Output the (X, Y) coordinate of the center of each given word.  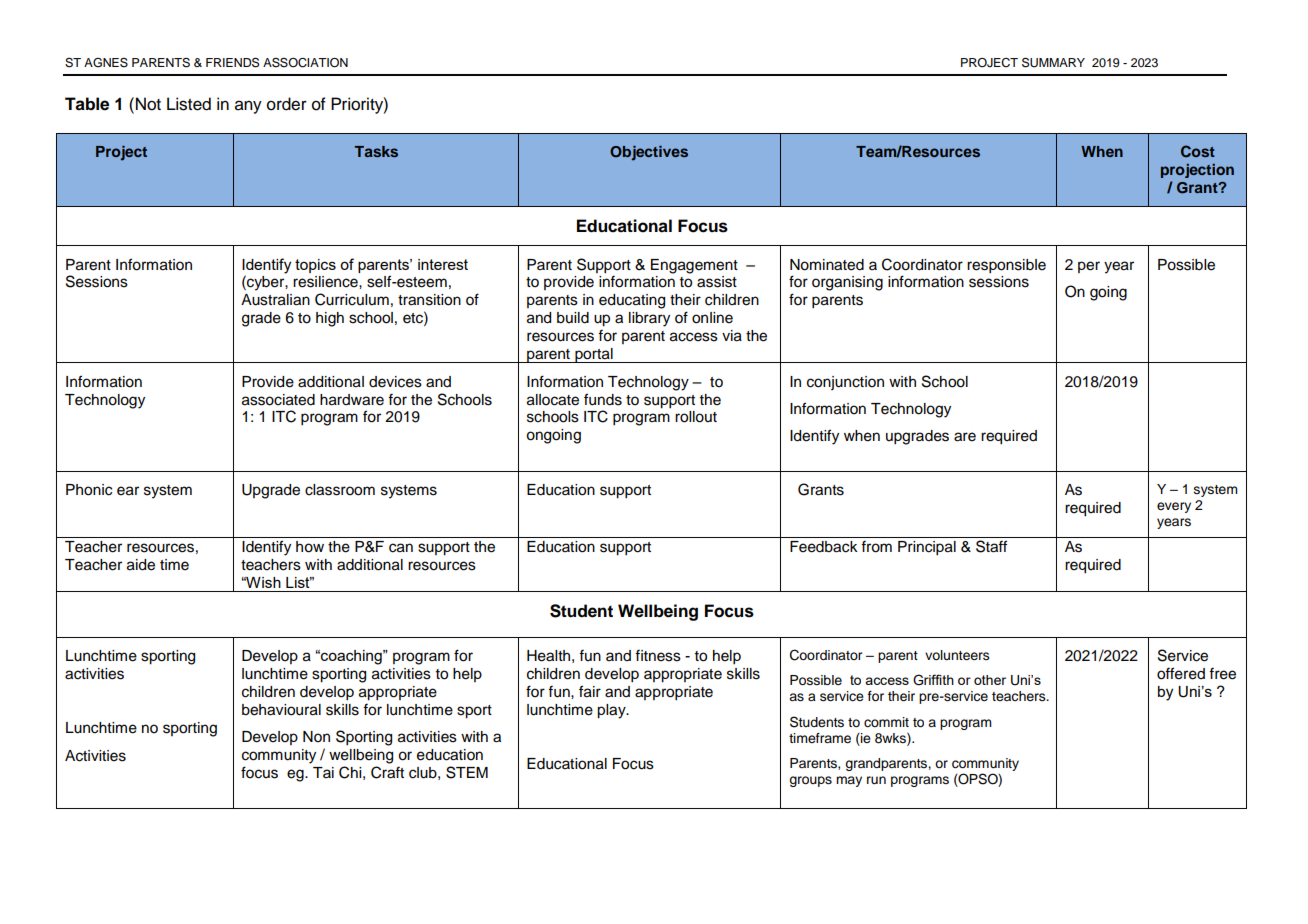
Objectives (649, 153)
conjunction (845, 383)
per (1089, 267)
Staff (991, 546)
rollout (696, 417)
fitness (658, 656)
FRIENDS (232, 62)
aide (141, 565)
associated (278, 400)
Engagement (694, 266)
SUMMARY (1053, 62)
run (876, 780)
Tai (323, 772)
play (612, 711)
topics (315, 266)
